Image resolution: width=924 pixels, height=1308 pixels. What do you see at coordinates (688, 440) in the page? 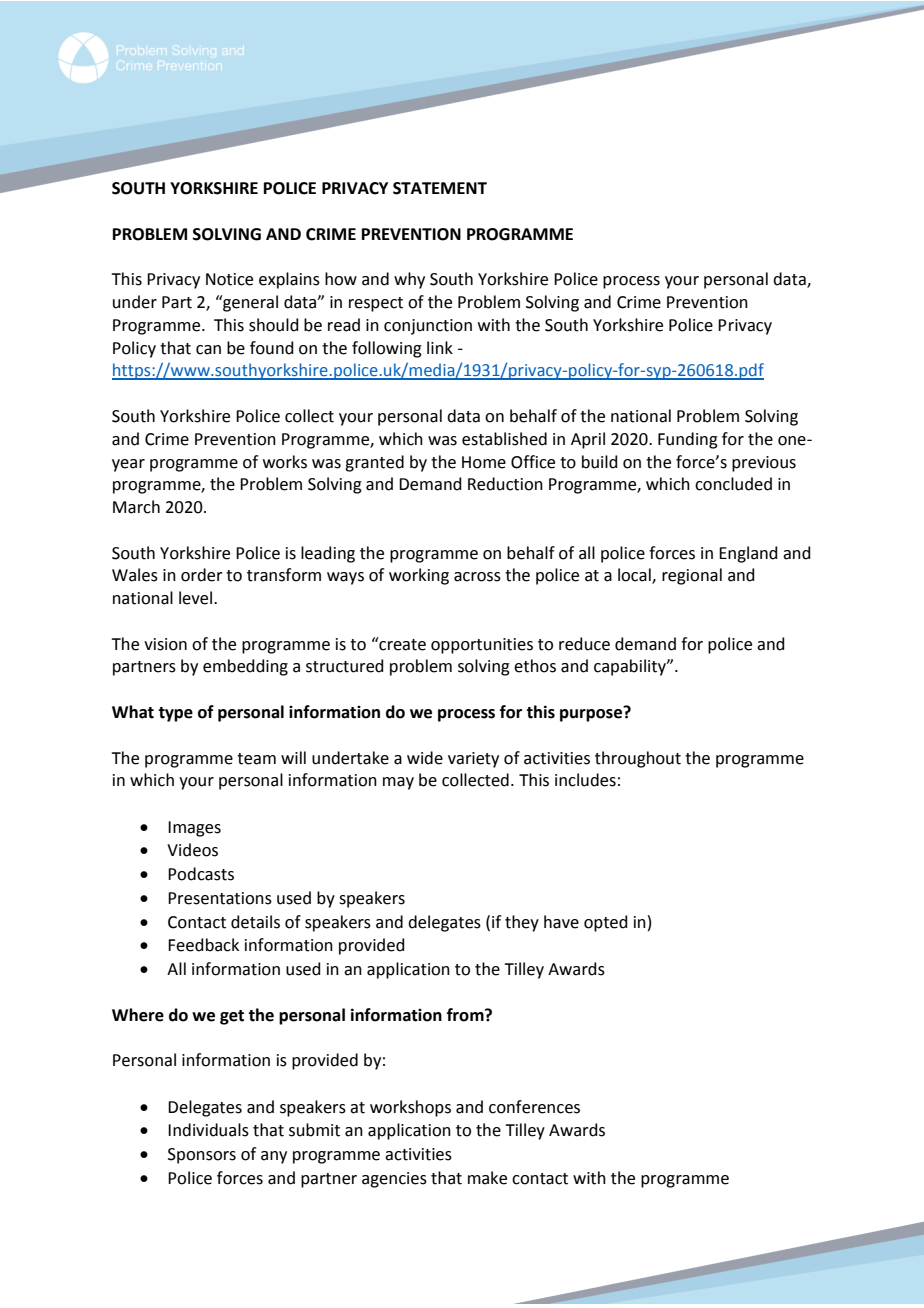
I see `Funding` at bounding box center [688, 440].
